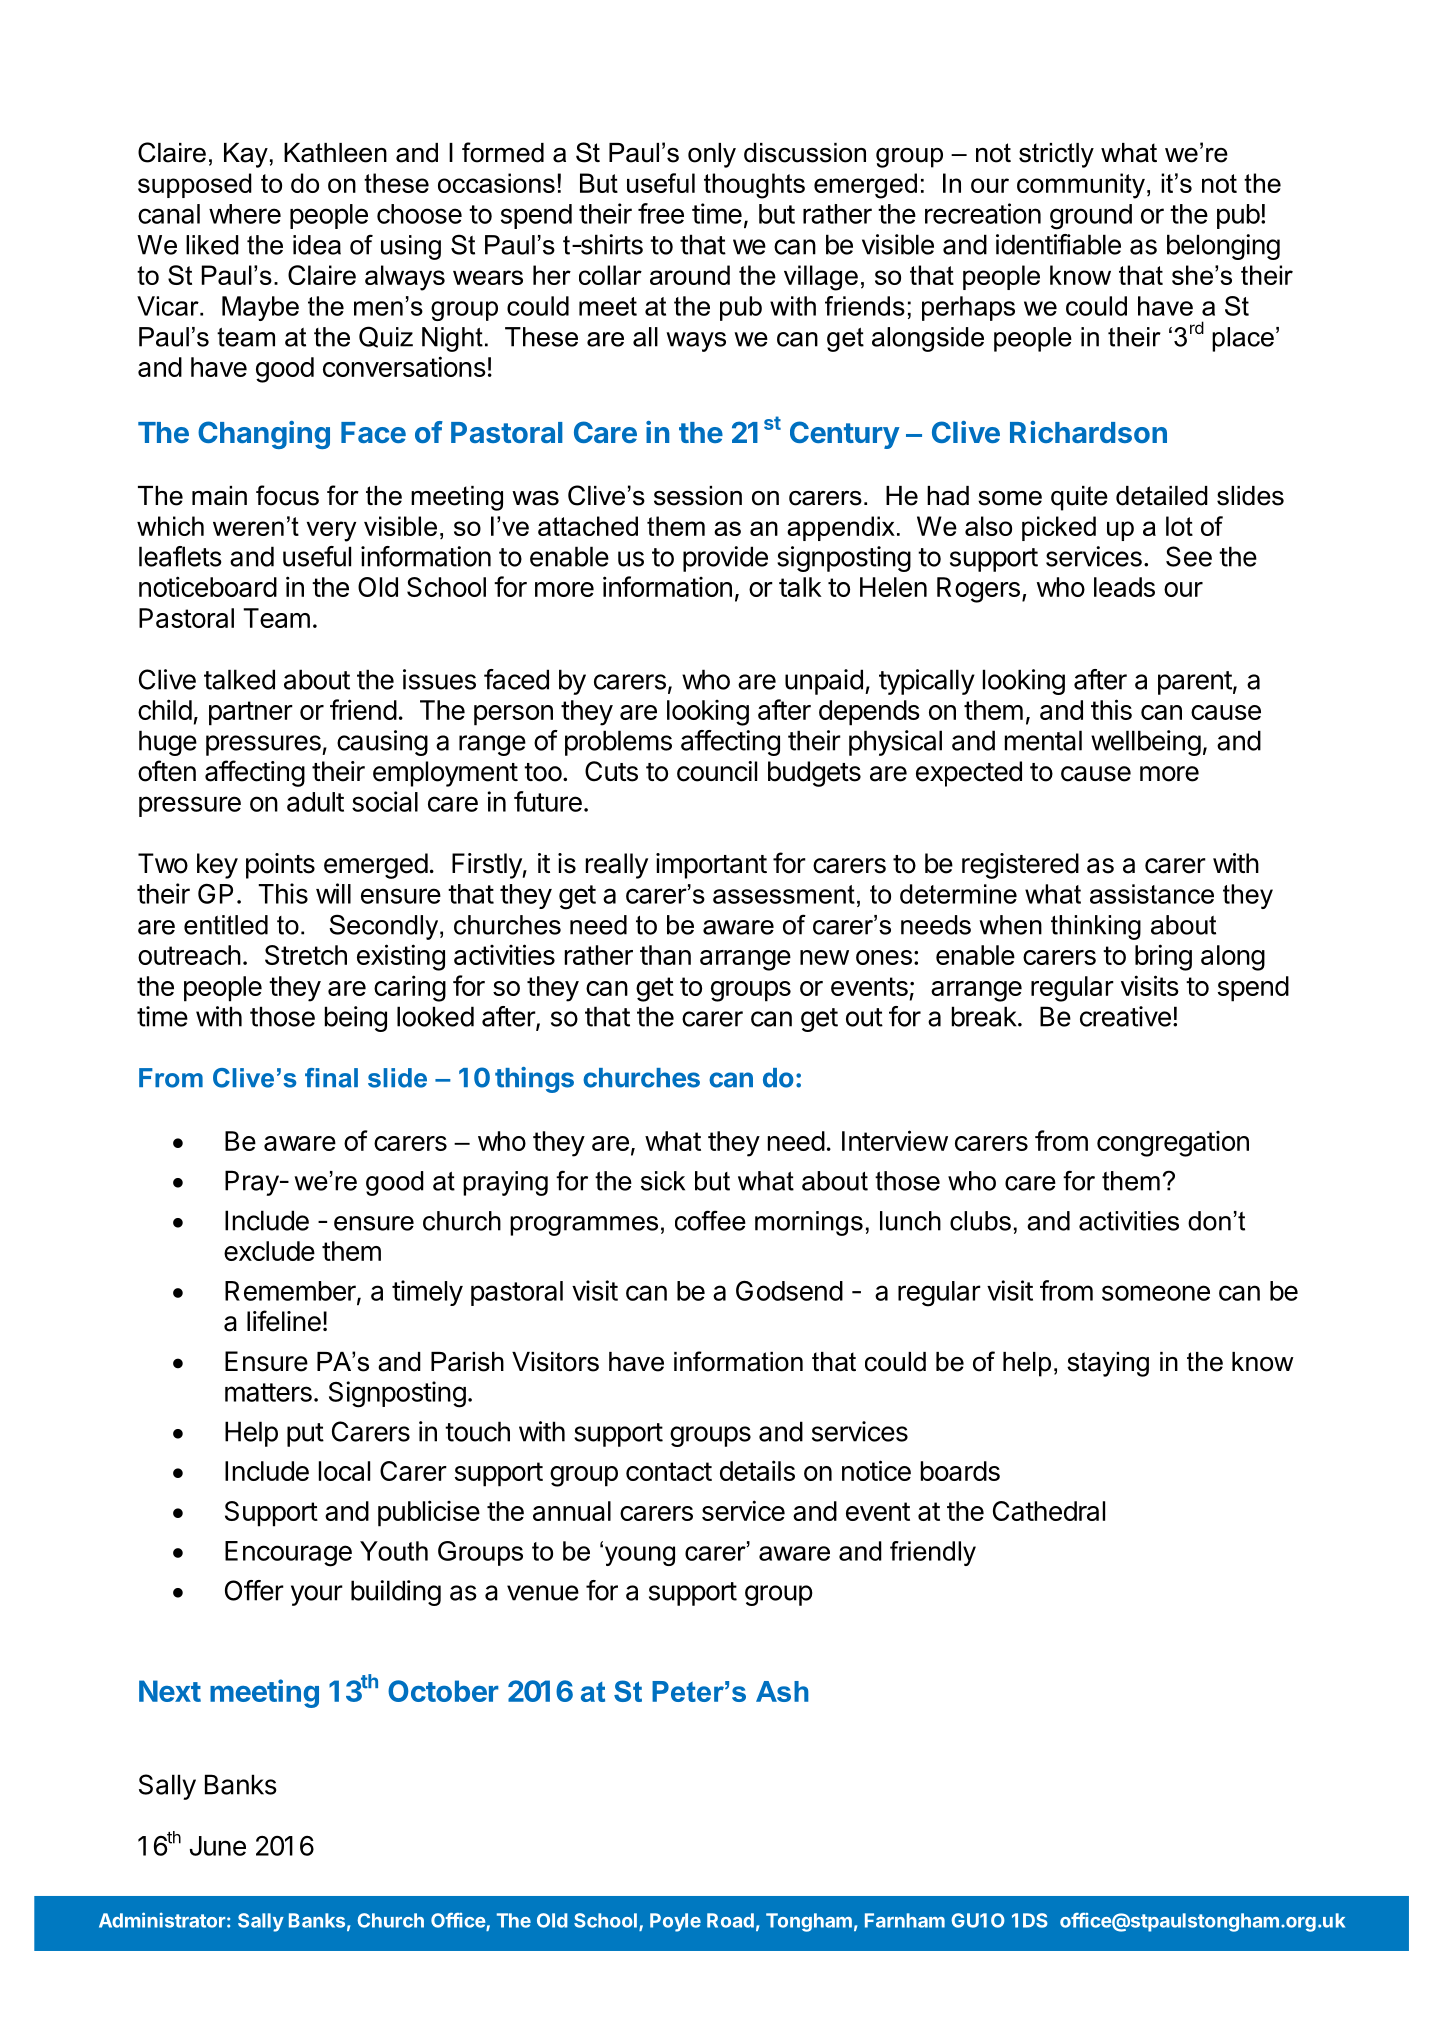 The height and width of the screenshot is (2040, 1443). What do you see at coordinates (331, 1078) in the screenshot?
I see `final` at bounding box center [331, 1078].
